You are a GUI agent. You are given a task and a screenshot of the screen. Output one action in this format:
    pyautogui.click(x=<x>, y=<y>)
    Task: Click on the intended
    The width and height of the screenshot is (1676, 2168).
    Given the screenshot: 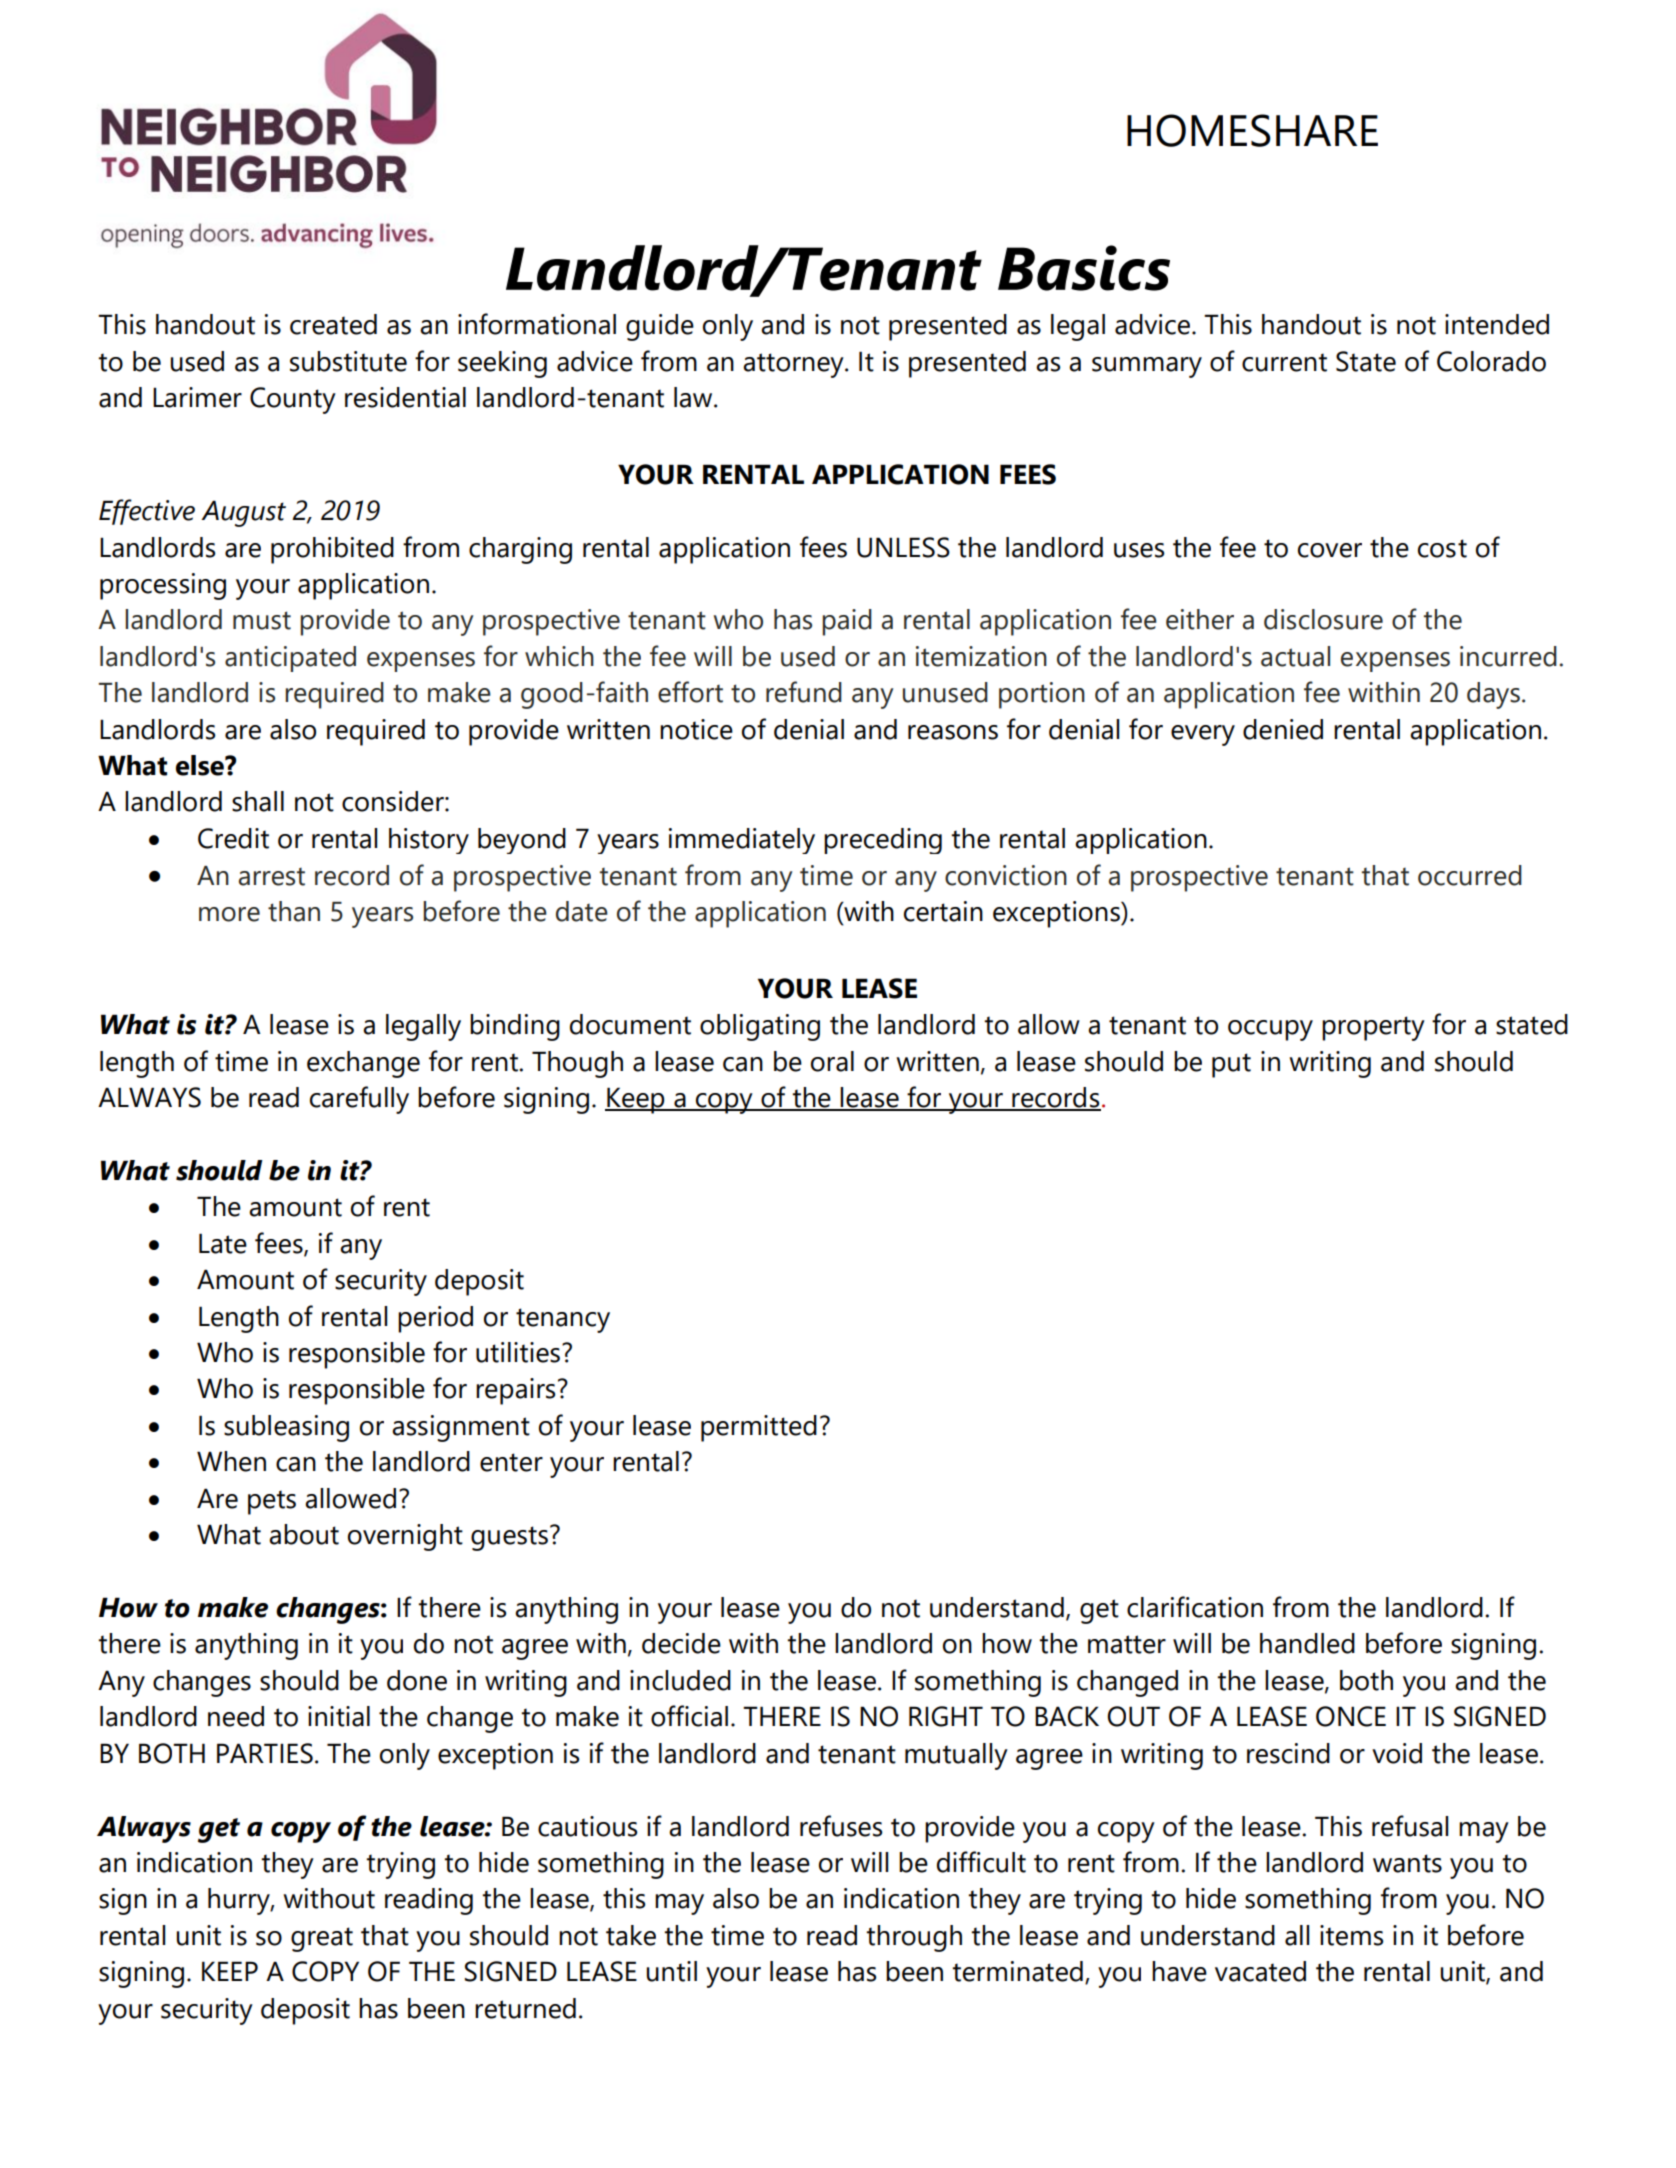 What is the action you would take?
    pyautogui.click(x=1497, y=324)
